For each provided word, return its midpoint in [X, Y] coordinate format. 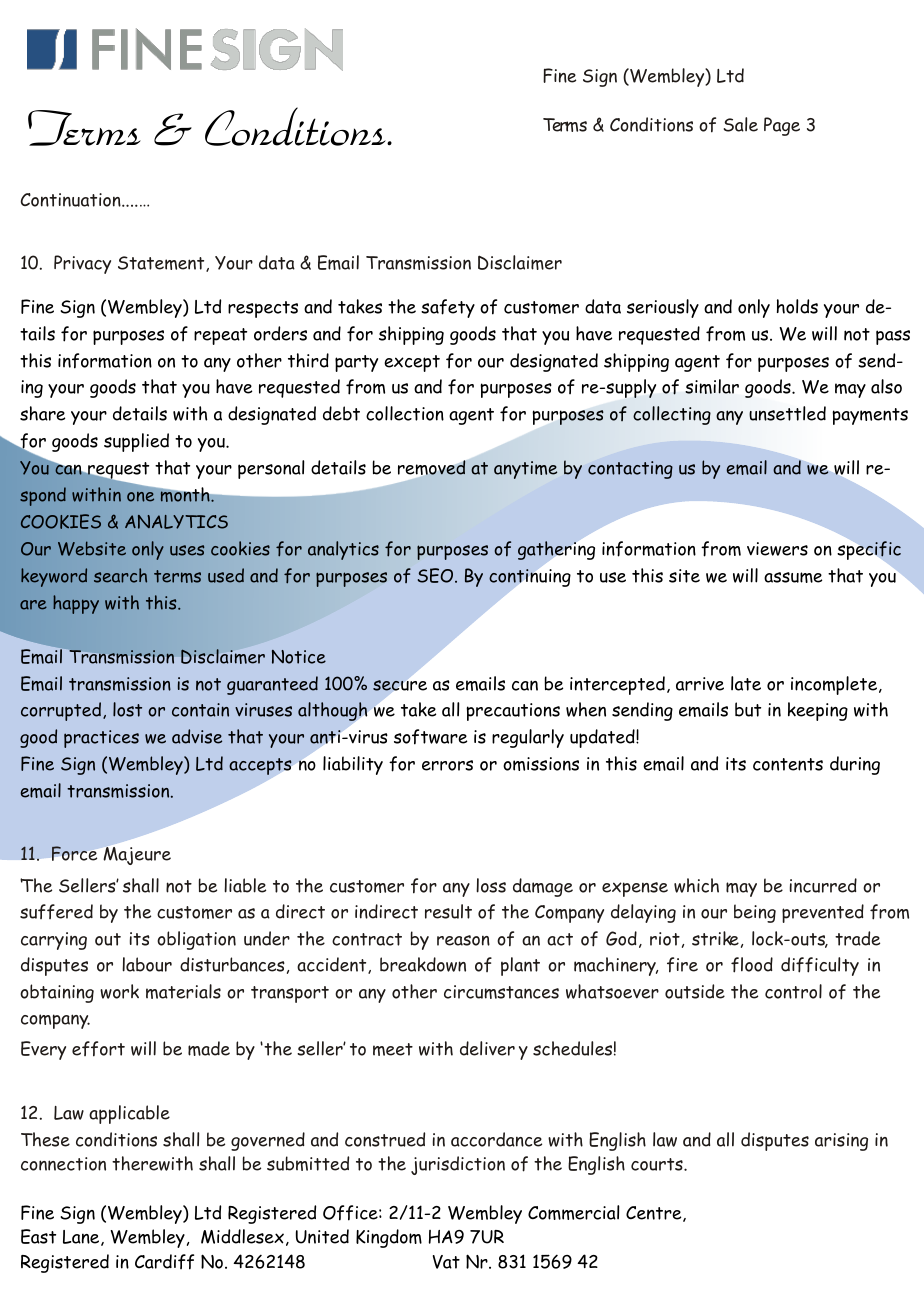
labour [147, 964]
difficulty [820, 966]
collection [405, 413]
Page [782, 126]
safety [448, 308]
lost [127, 709]
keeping [818, 711]
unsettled [787, 413]
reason [463, 940]
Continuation [72, 200]
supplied [136, 442]
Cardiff [164, 1262]
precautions [513, 712]
